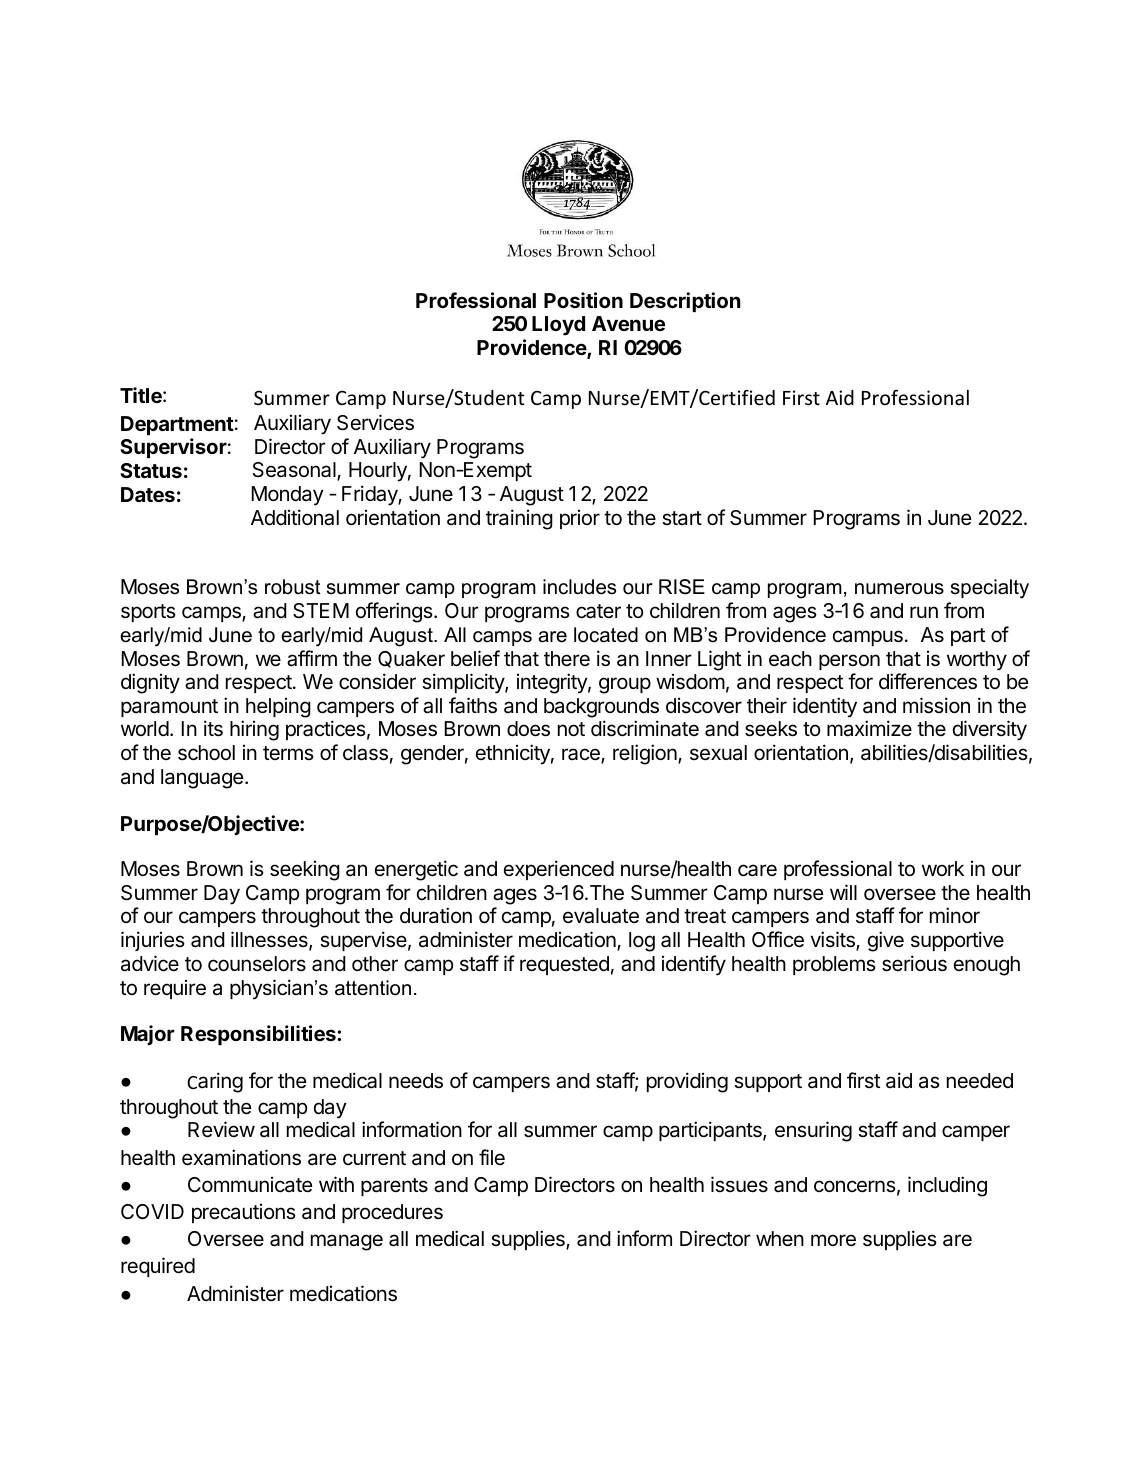  Describe the element at coordinates (244, 1213) in the screenshot. I see `precautions` at that location.
